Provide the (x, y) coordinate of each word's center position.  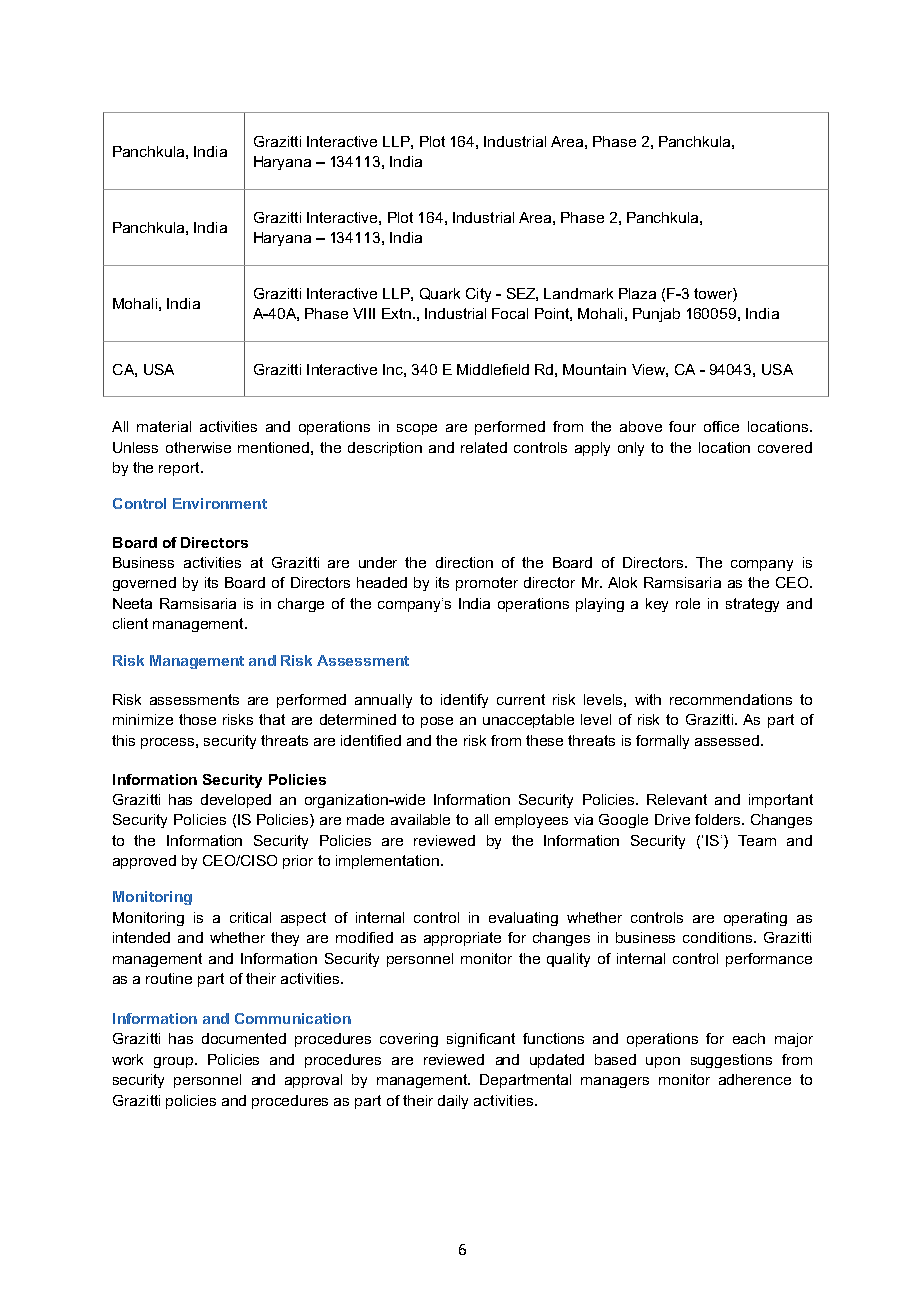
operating (755, 919)
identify (464, 701)
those (197, 719)
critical (250, 917)
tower (714, 293)
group (175, 1062)
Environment (220, 503)
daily (453, 1102)
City (478, 295)
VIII (364, 313)
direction (464, 562)
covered (785, 447)
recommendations (731, 699)
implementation (389, 862)
